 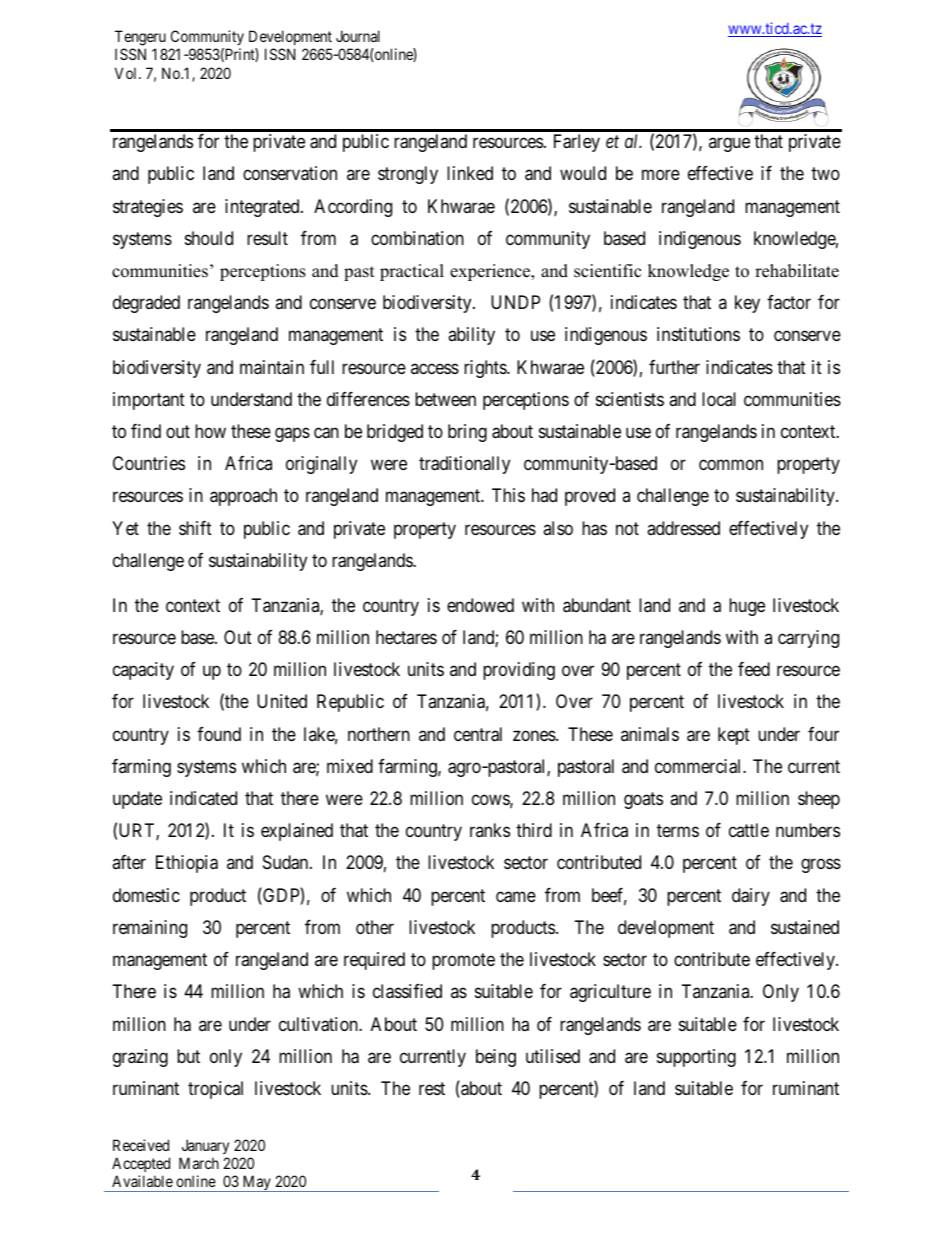 What do you see at coordinates (358, 36) in the screenshot?
I see `Journal` at bounding box center [358, 36].
